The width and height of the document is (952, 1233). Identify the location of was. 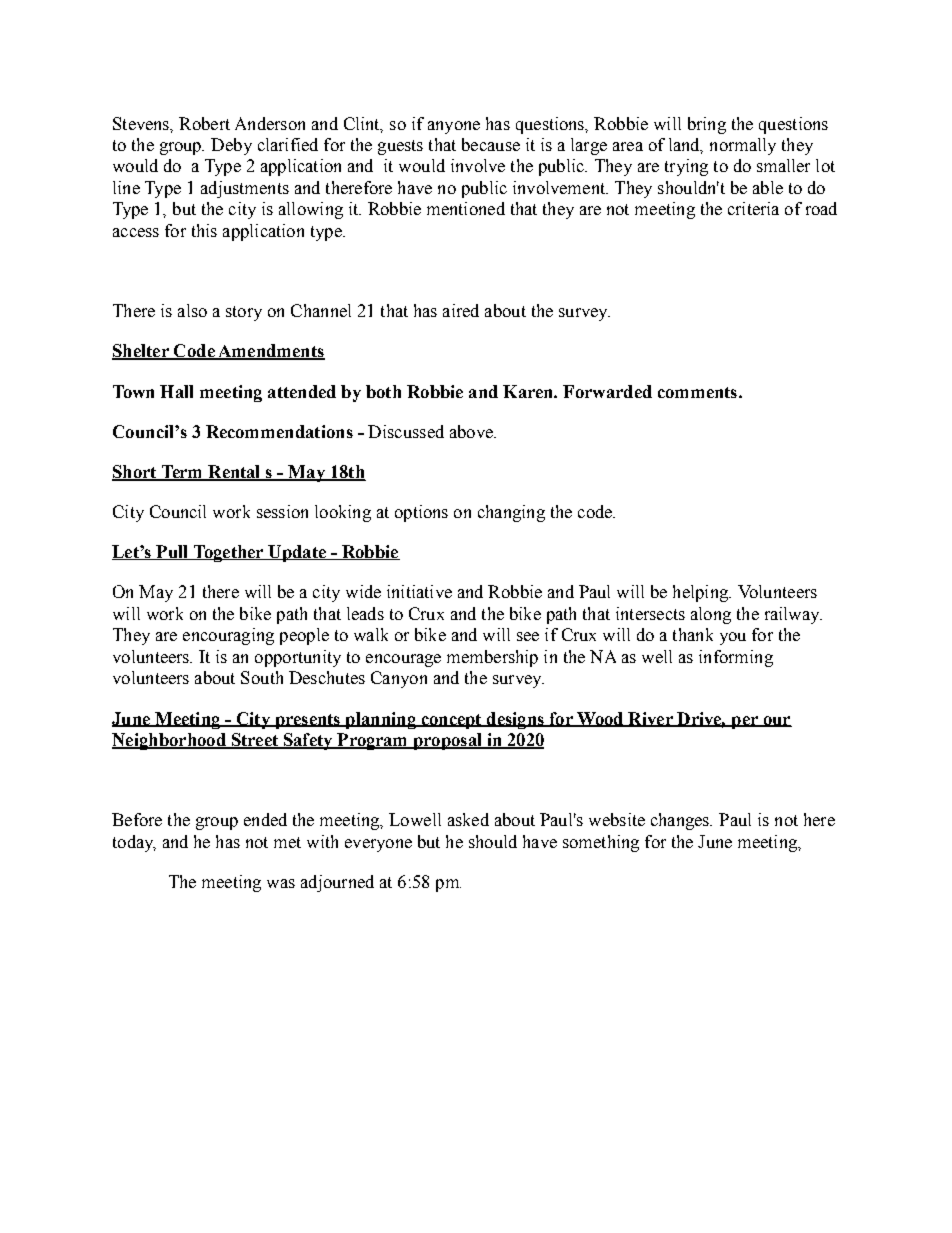
(281, 883).
